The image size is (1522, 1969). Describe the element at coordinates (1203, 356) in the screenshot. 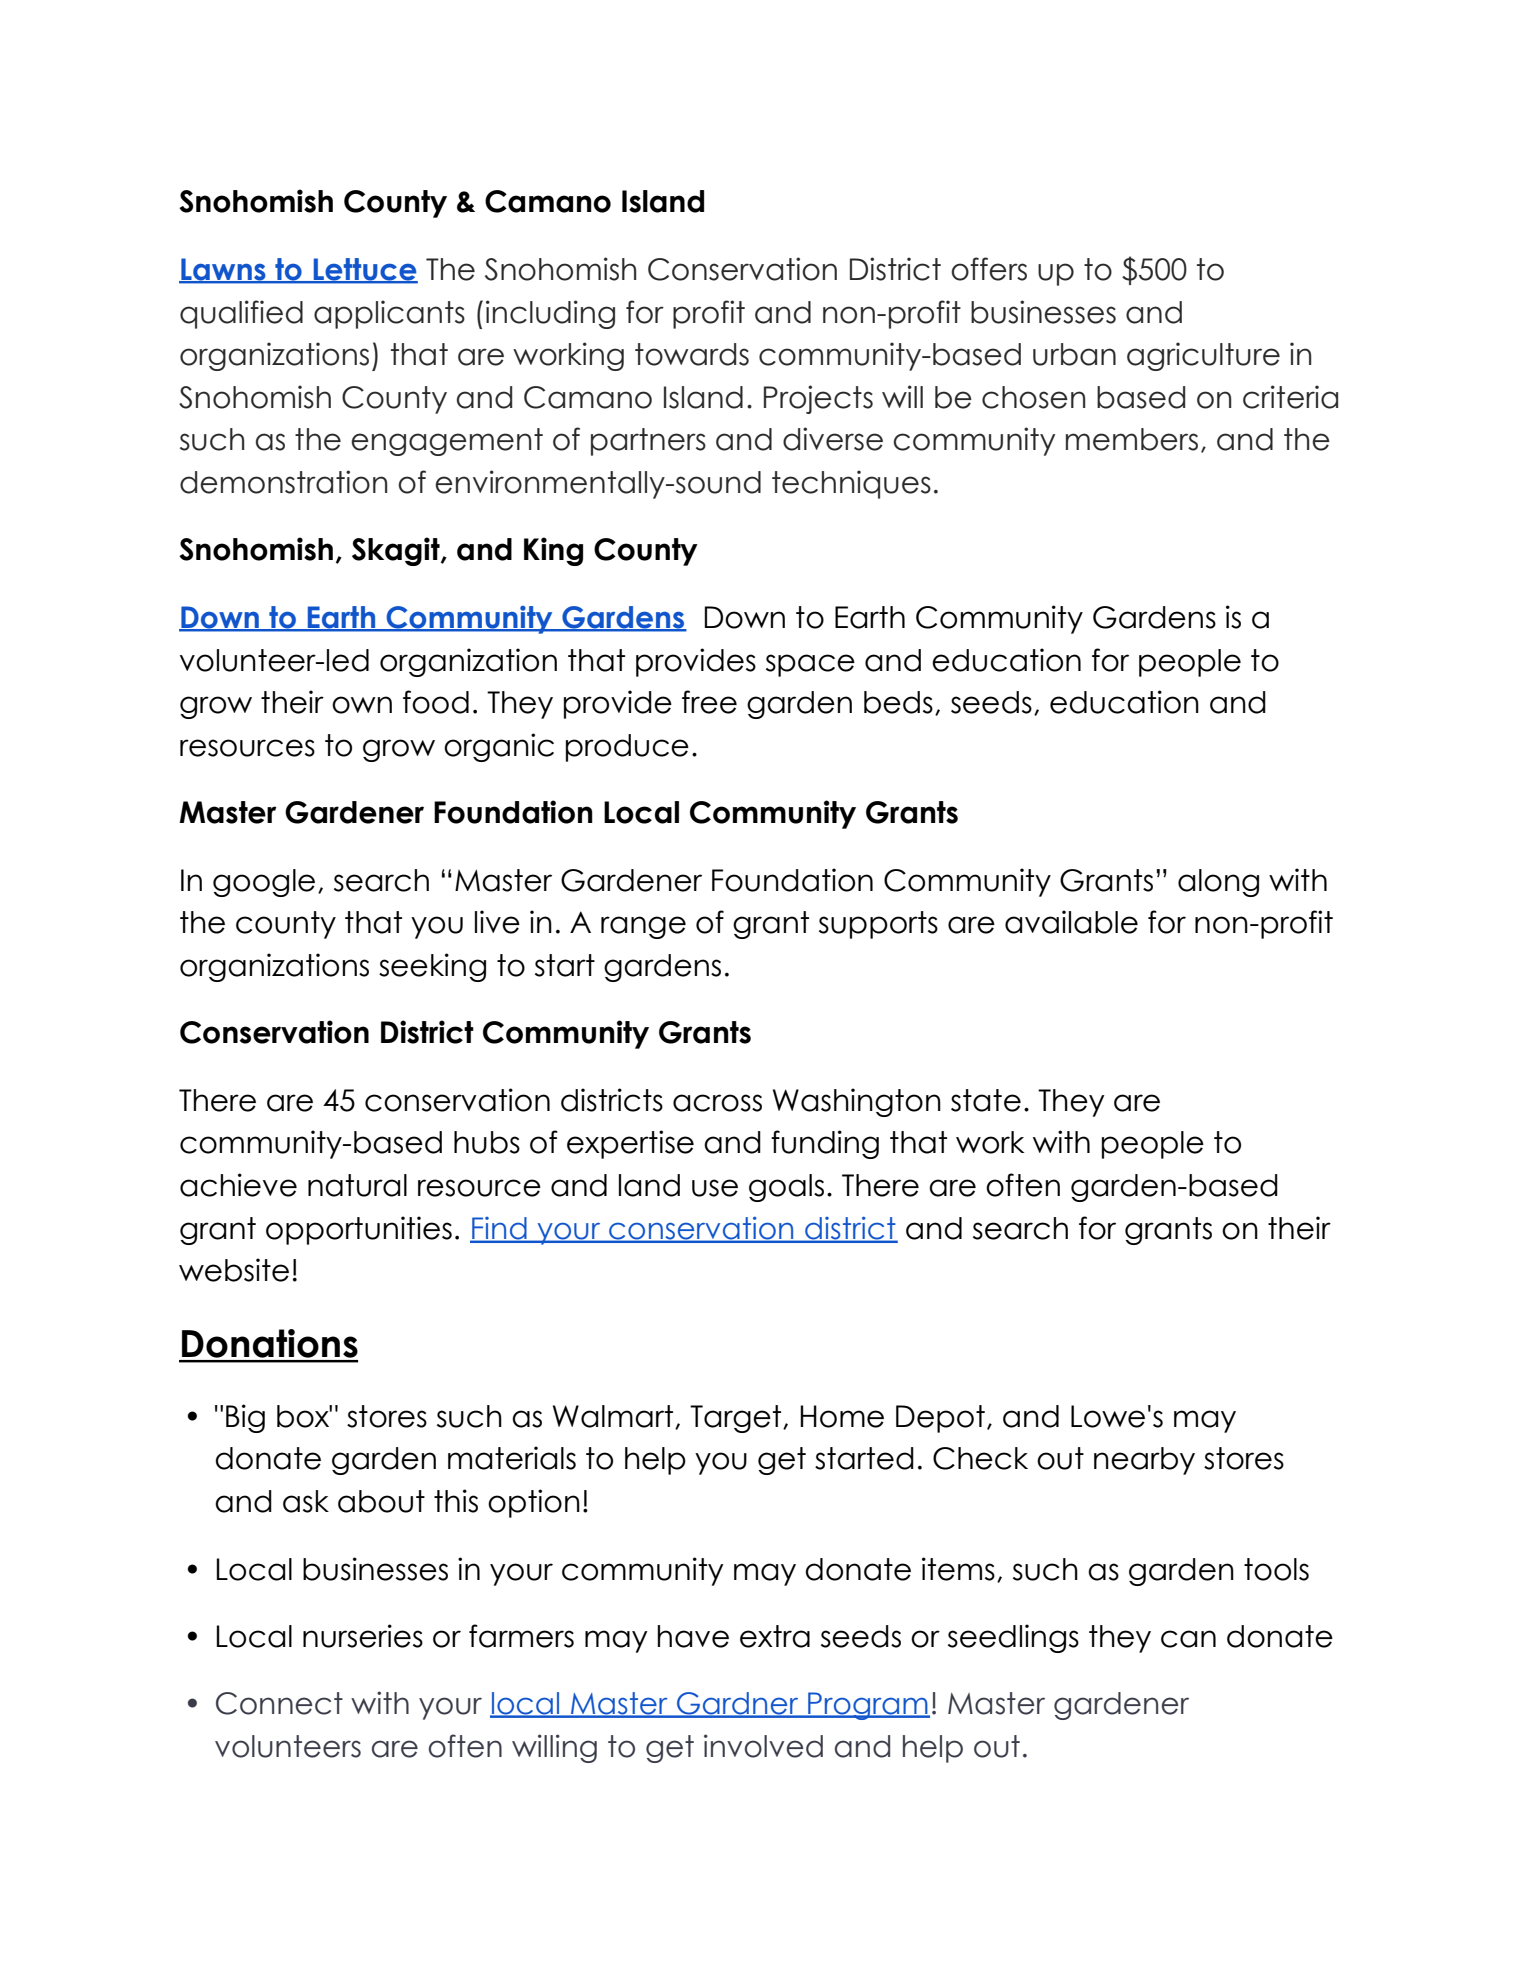

I see `agriculture` at that location.
